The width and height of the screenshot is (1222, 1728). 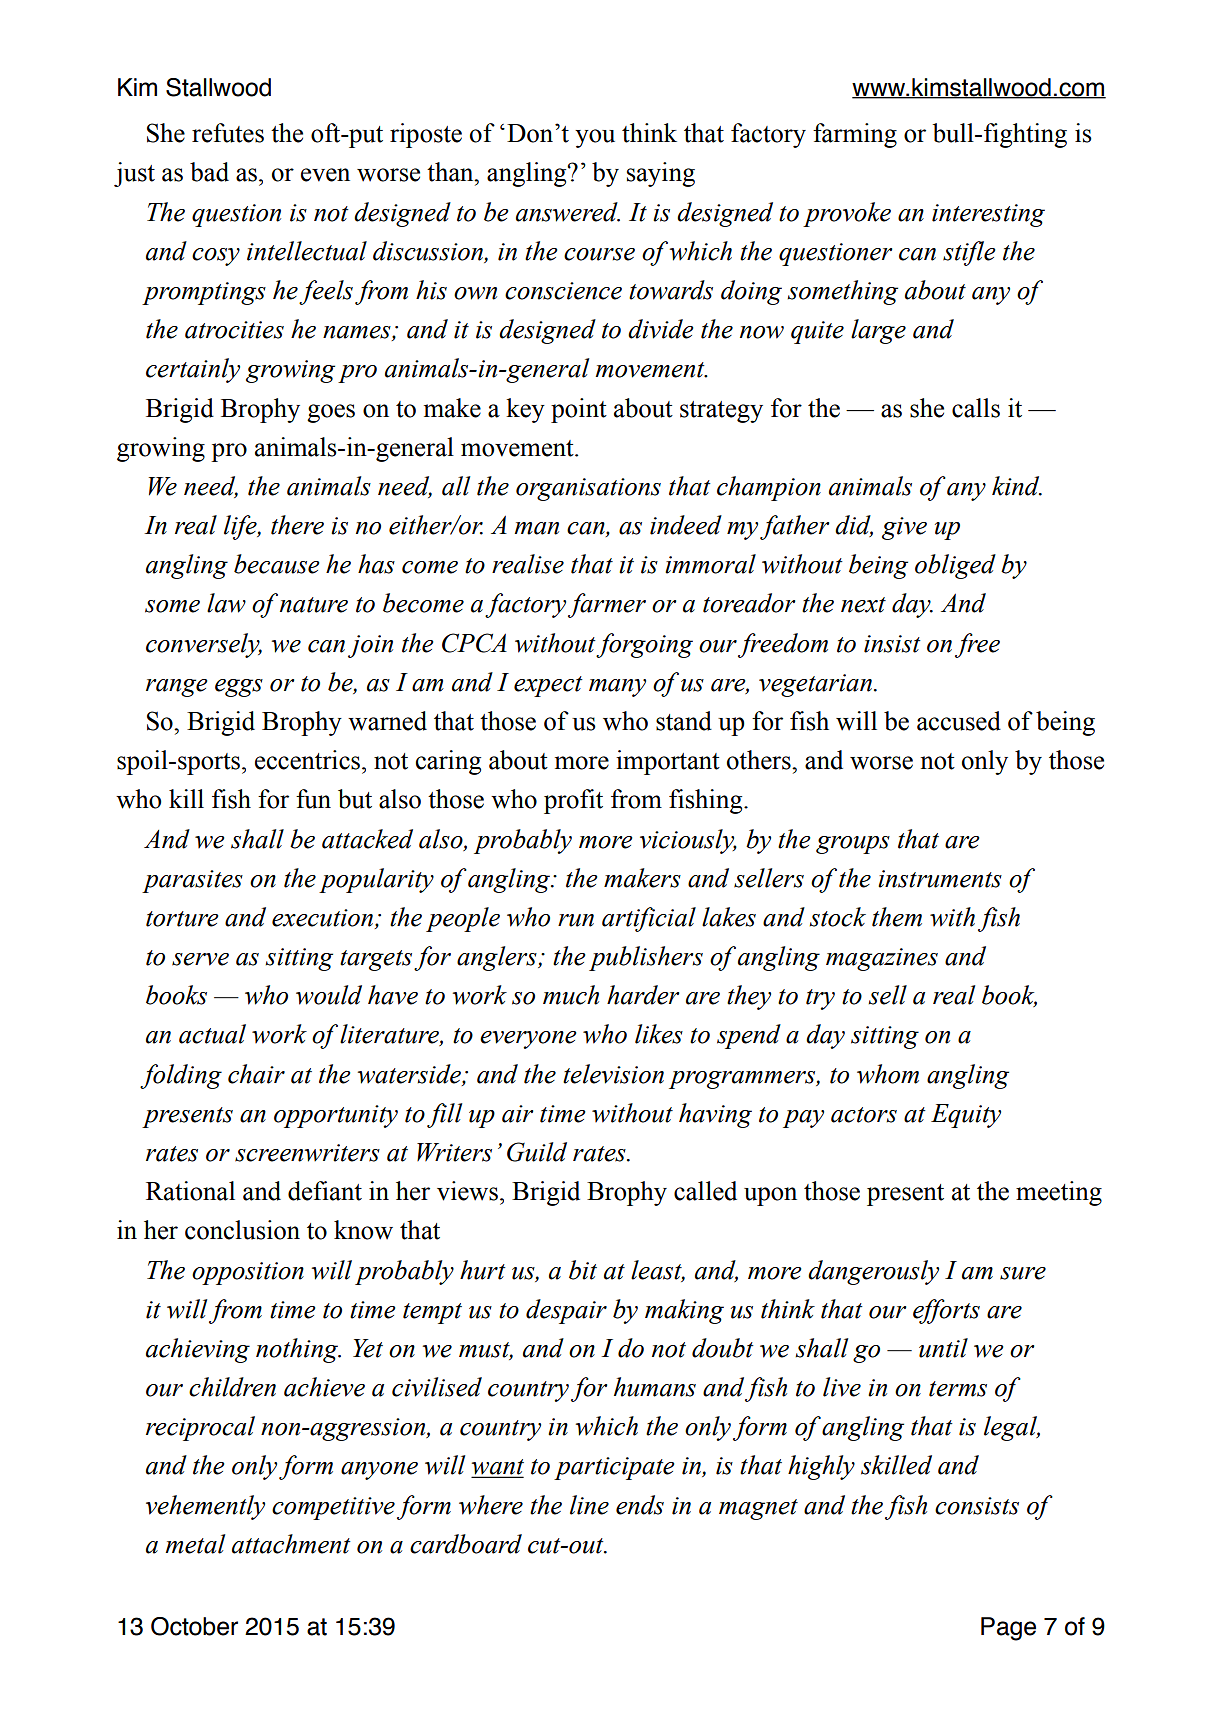 I want to click on bad, so click(x=209, y=172).
